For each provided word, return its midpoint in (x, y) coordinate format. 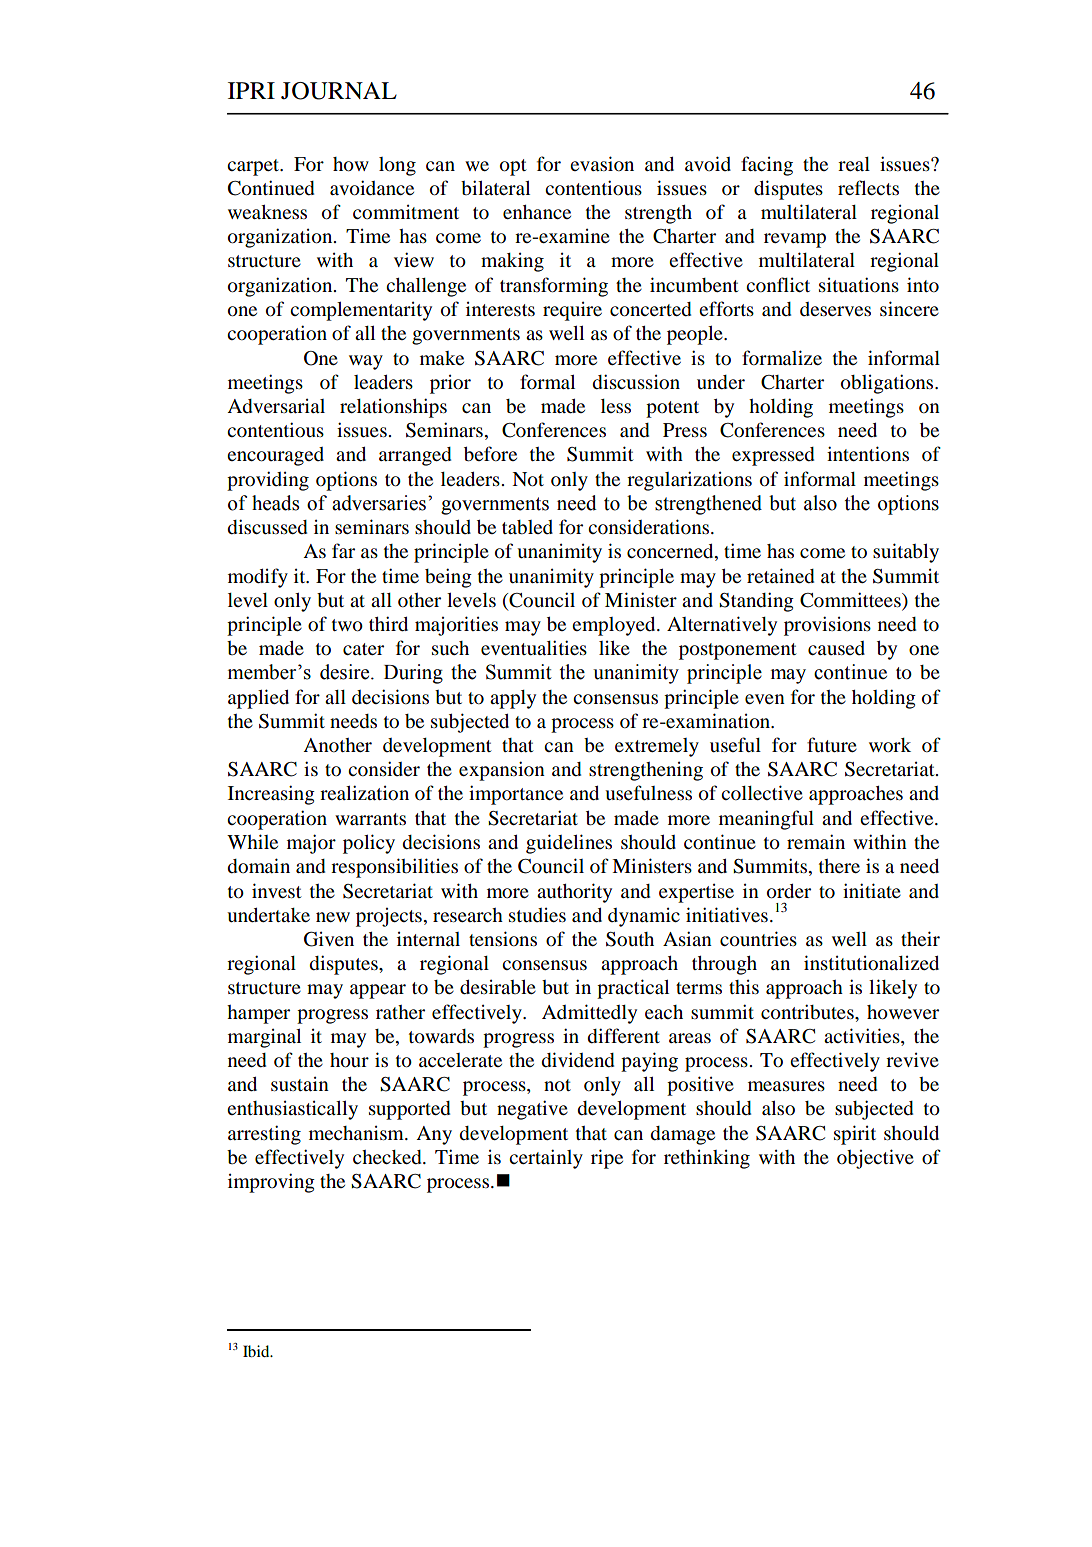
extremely (657, 747)
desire (346, 672)
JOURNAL (339, 91)
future (832, 744)
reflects (868, 187)
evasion (602, 163)
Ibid (257, 1351)
